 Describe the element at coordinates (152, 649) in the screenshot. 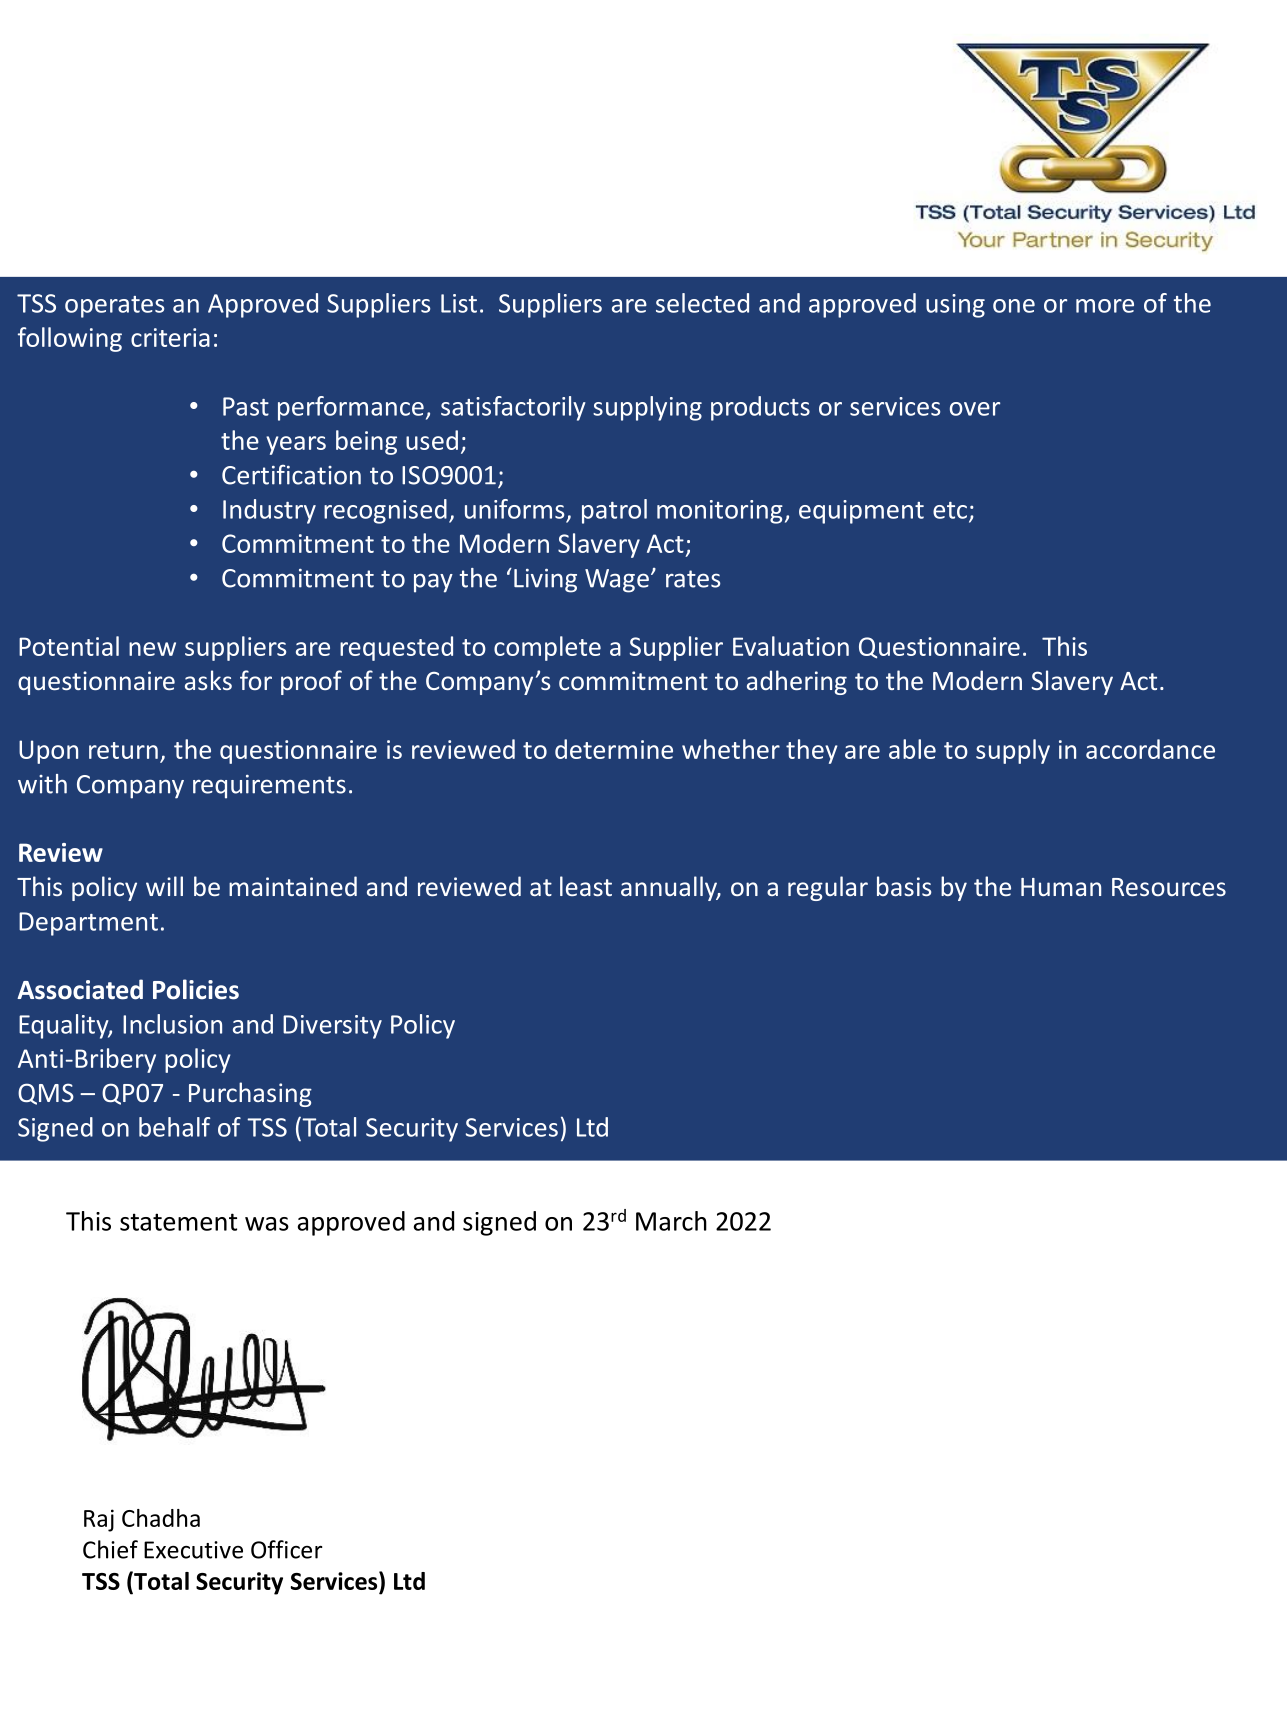

I see `new` at that location.
